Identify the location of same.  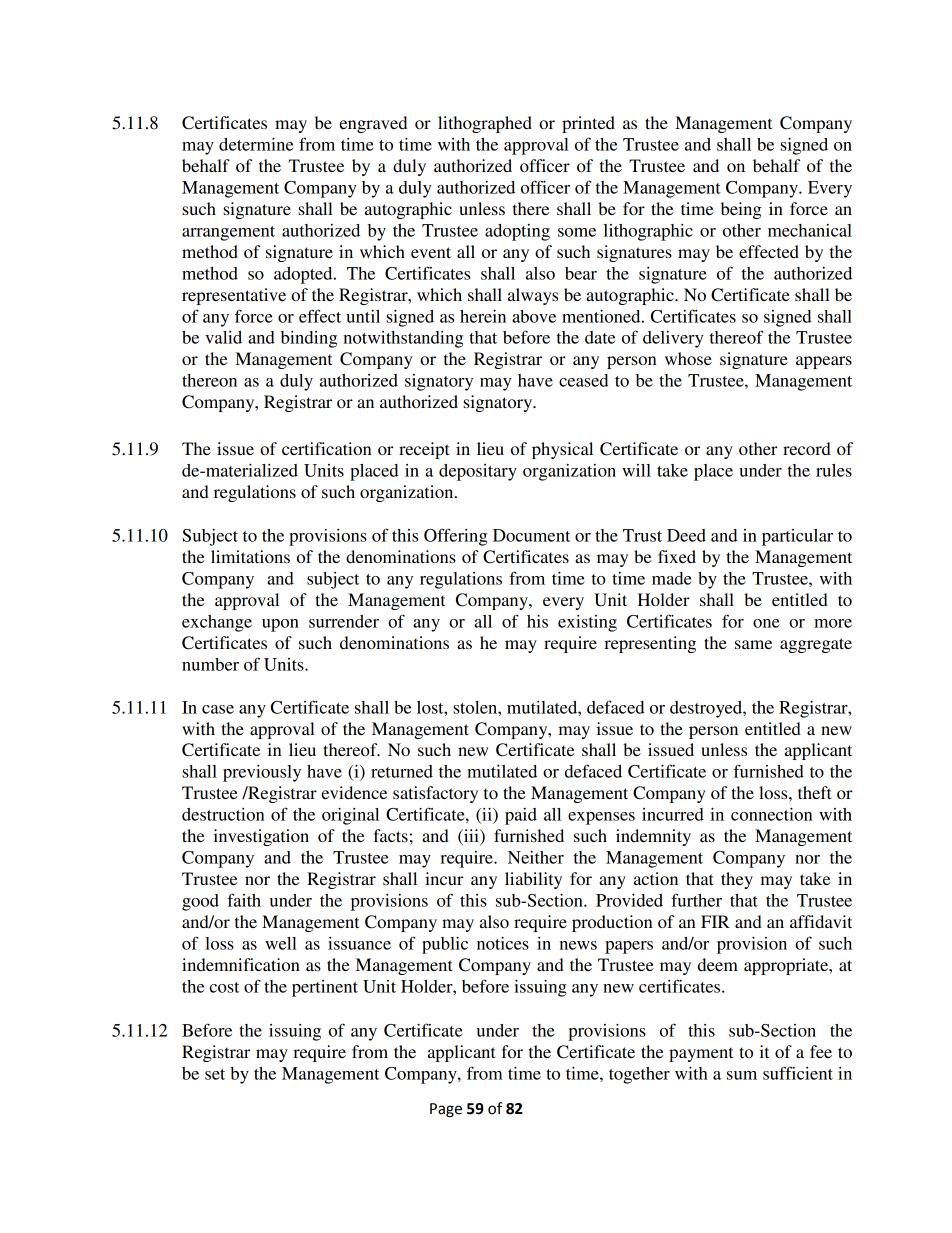
(753, 644).
